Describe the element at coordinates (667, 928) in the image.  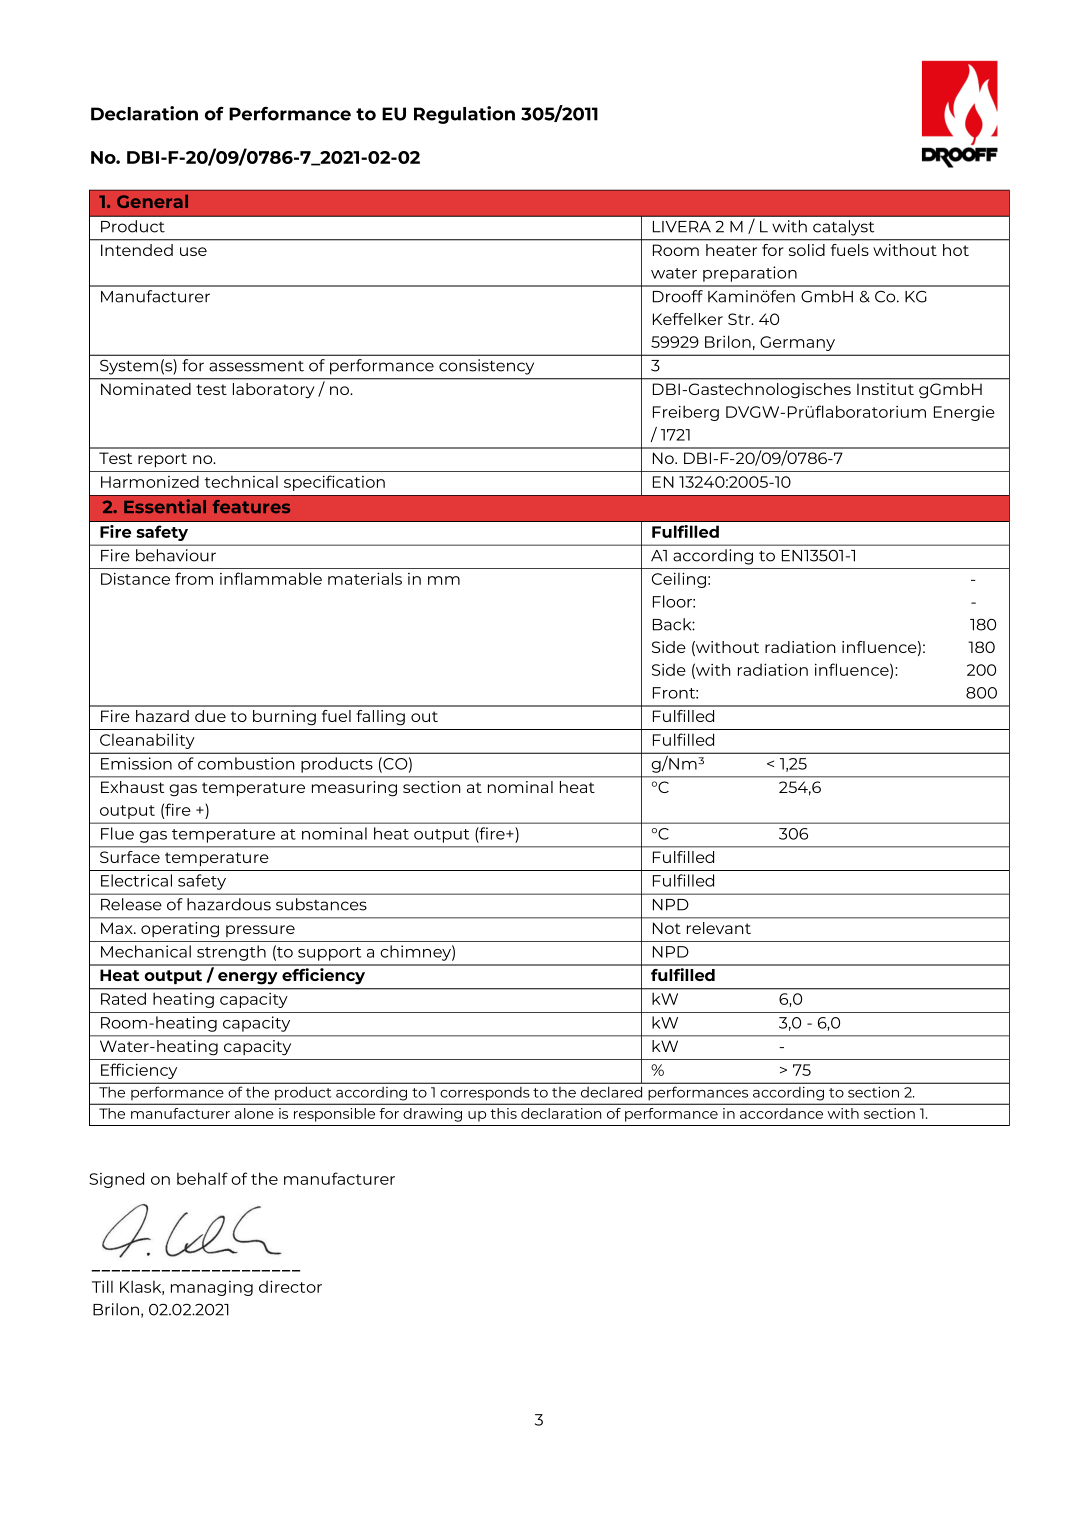
I see `Not` at that location.
